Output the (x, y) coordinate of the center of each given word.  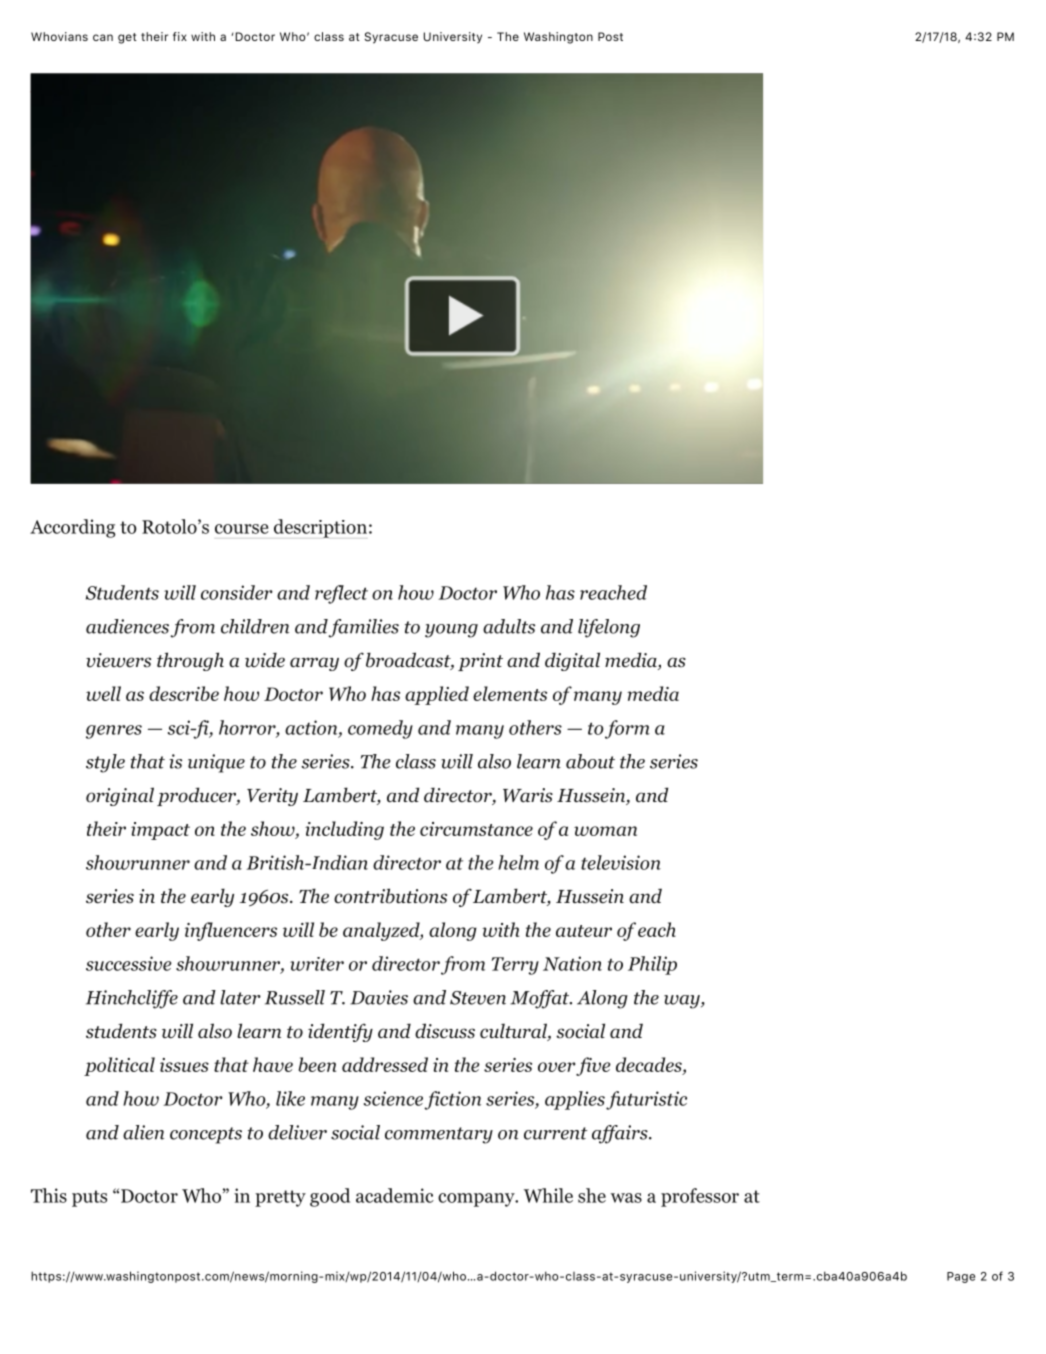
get (127, 38)
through (190, 661)
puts (89, 1198)
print (480, 662)
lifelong (609, 628)
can (103, 37)
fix (180, 36)
